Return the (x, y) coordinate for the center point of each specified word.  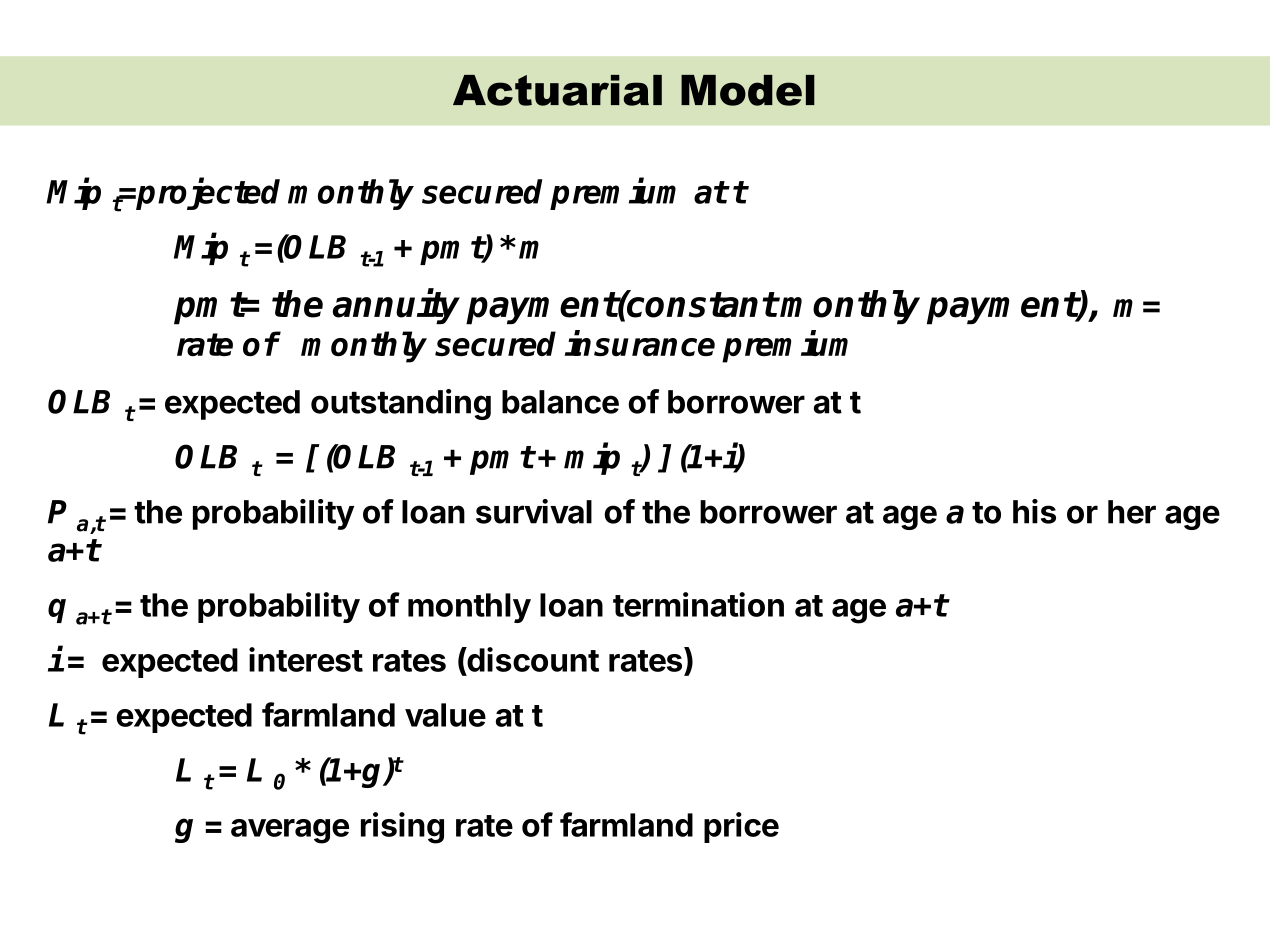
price (741, 827)
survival (534, 511)
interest (306, 659)
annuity (396, 306)
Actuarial (557, 90)
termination (698, 604)
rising (402, 828)
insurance (640, 343)
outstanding (401, 404)
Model (748, 90)
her (1132, 512)
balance (560, 402)
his (1034, 511)
